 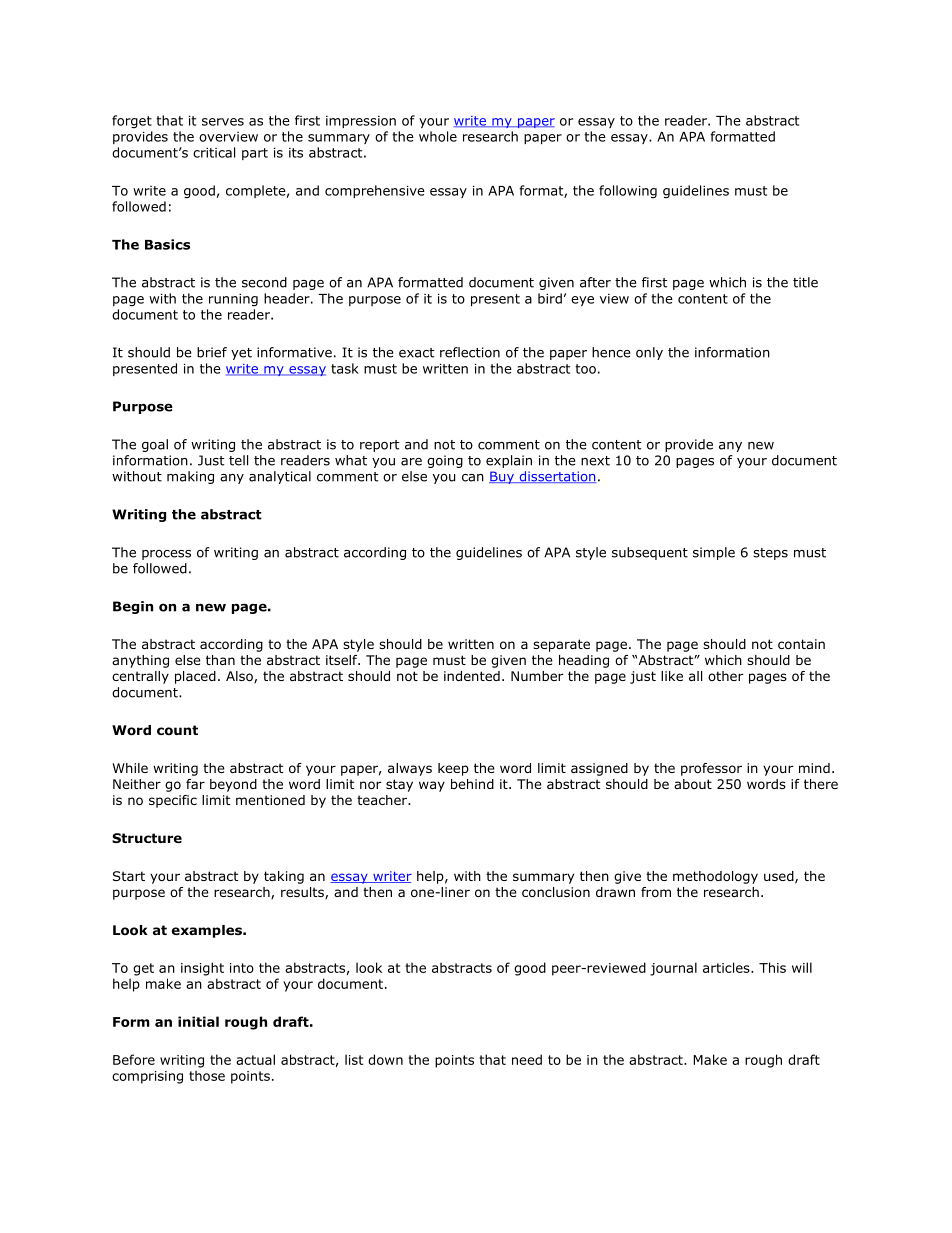 What do you see at coordinates (214, 152) in the document?
I see `critical` at bounding box center [214, 152].
